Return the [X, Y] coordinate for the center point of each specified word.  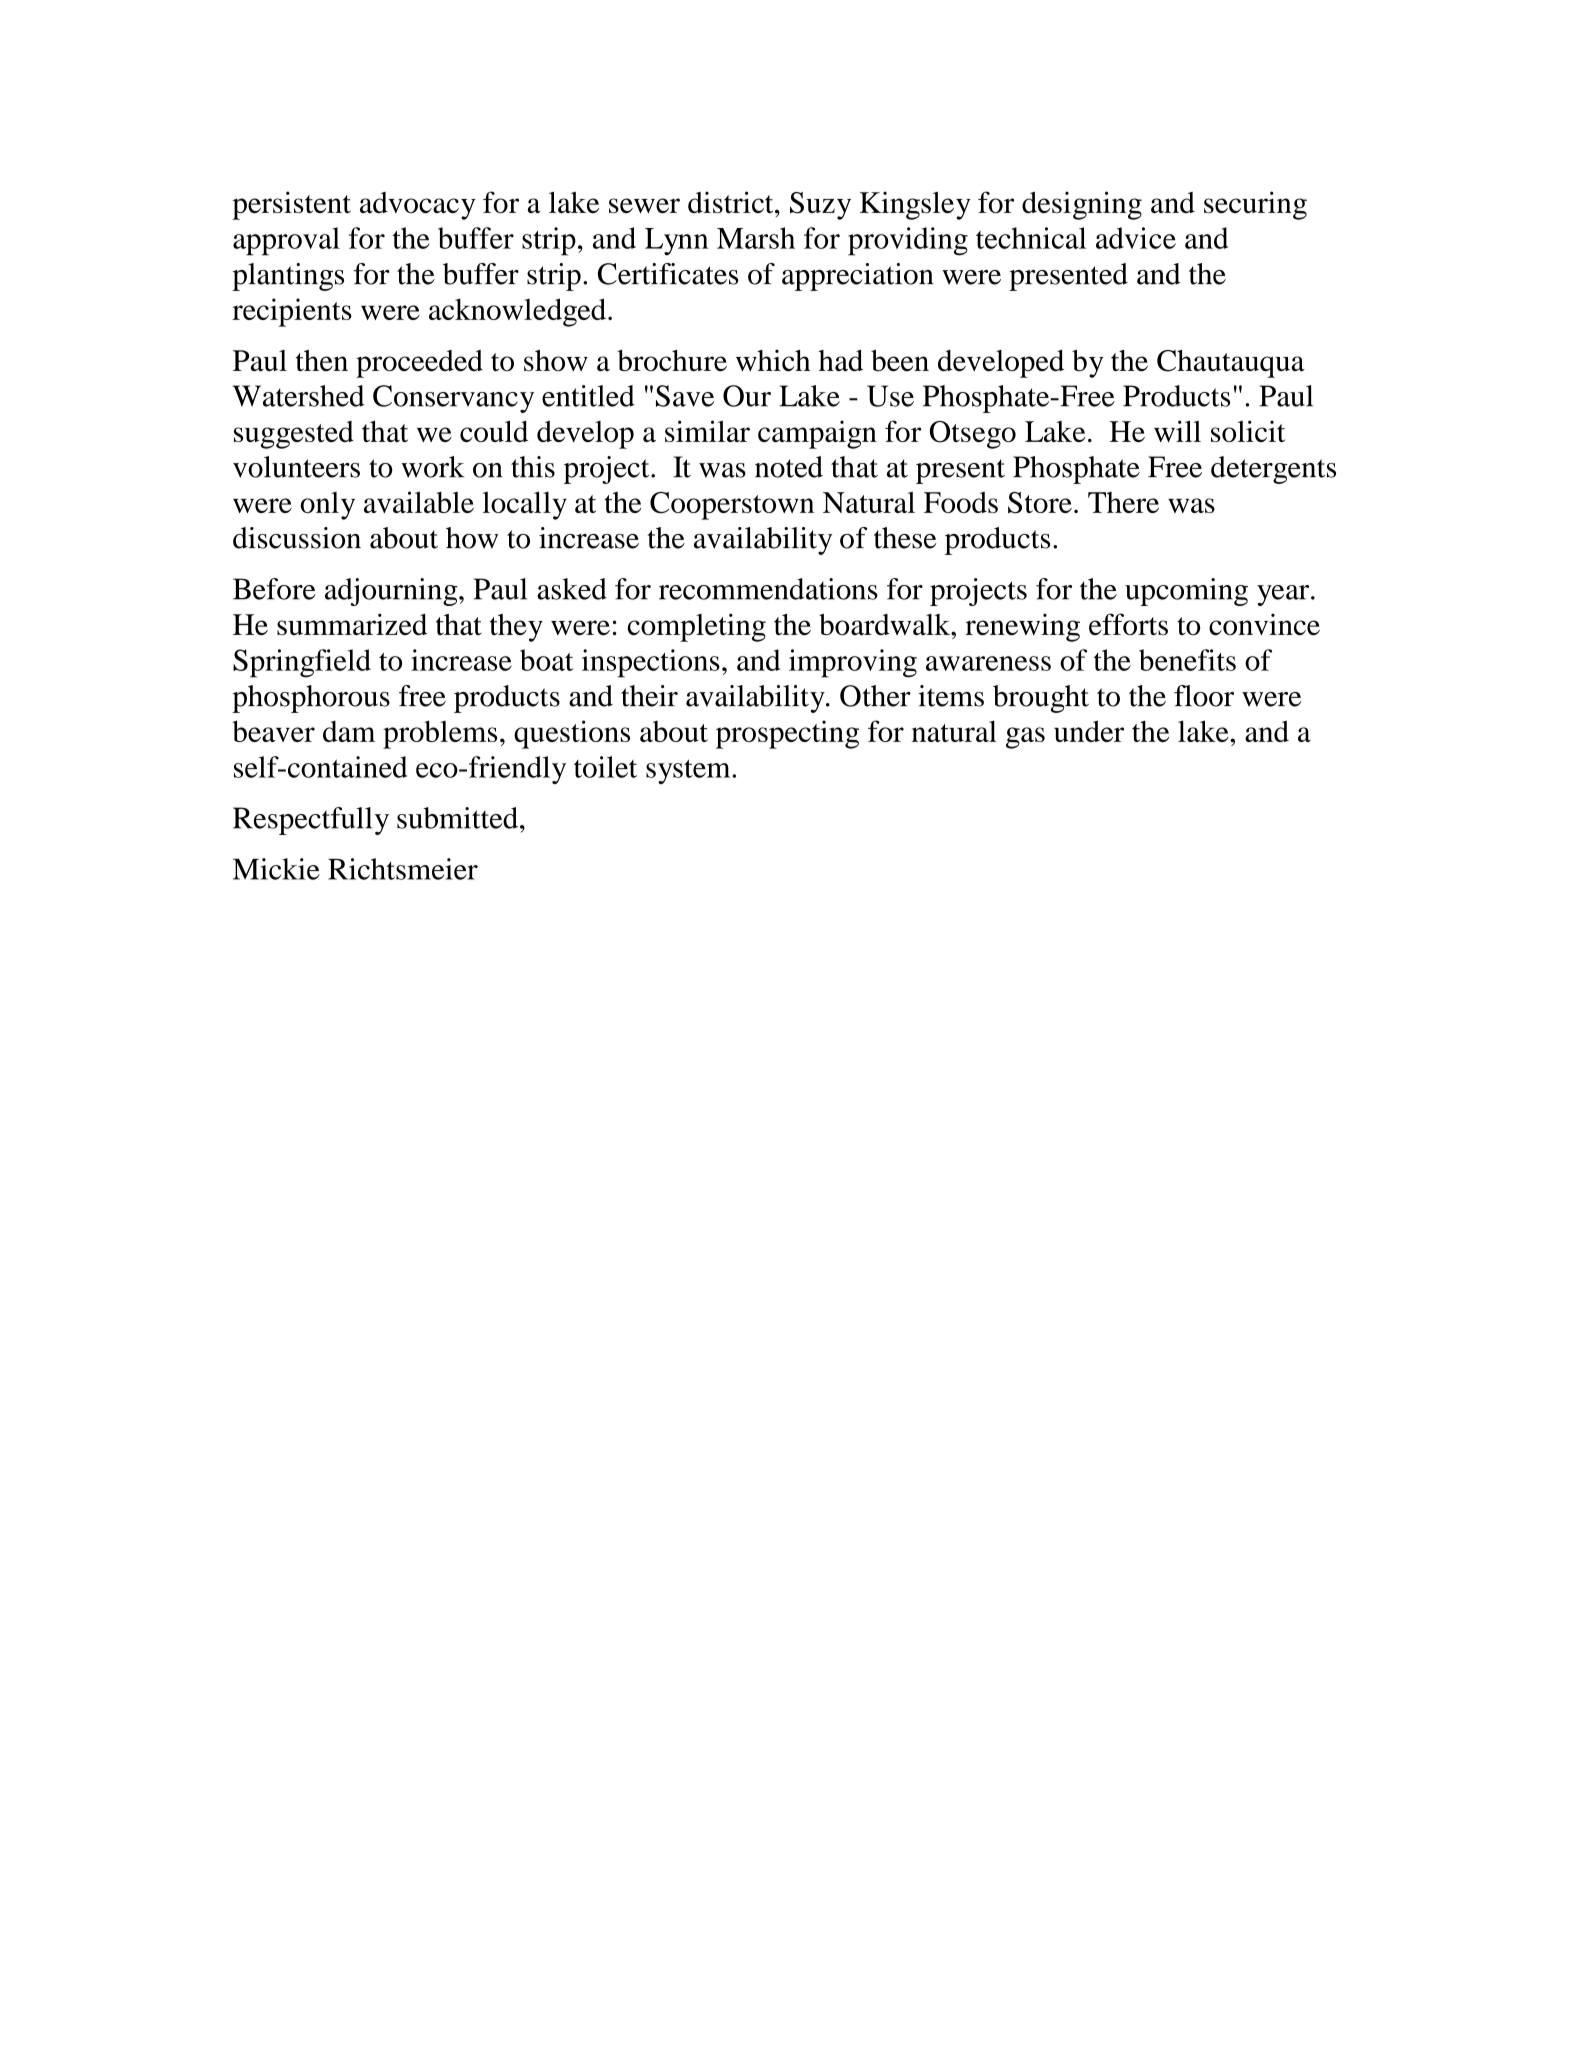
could [494, 431]
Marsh [756, 238]
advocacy [417, 206]
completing [697, 627]
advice [1136, 238]
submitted [457, 818]
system [689, 771]
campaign [817, 434]
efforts [1128, 624]
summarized [352, 624]
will [1177, 431]
